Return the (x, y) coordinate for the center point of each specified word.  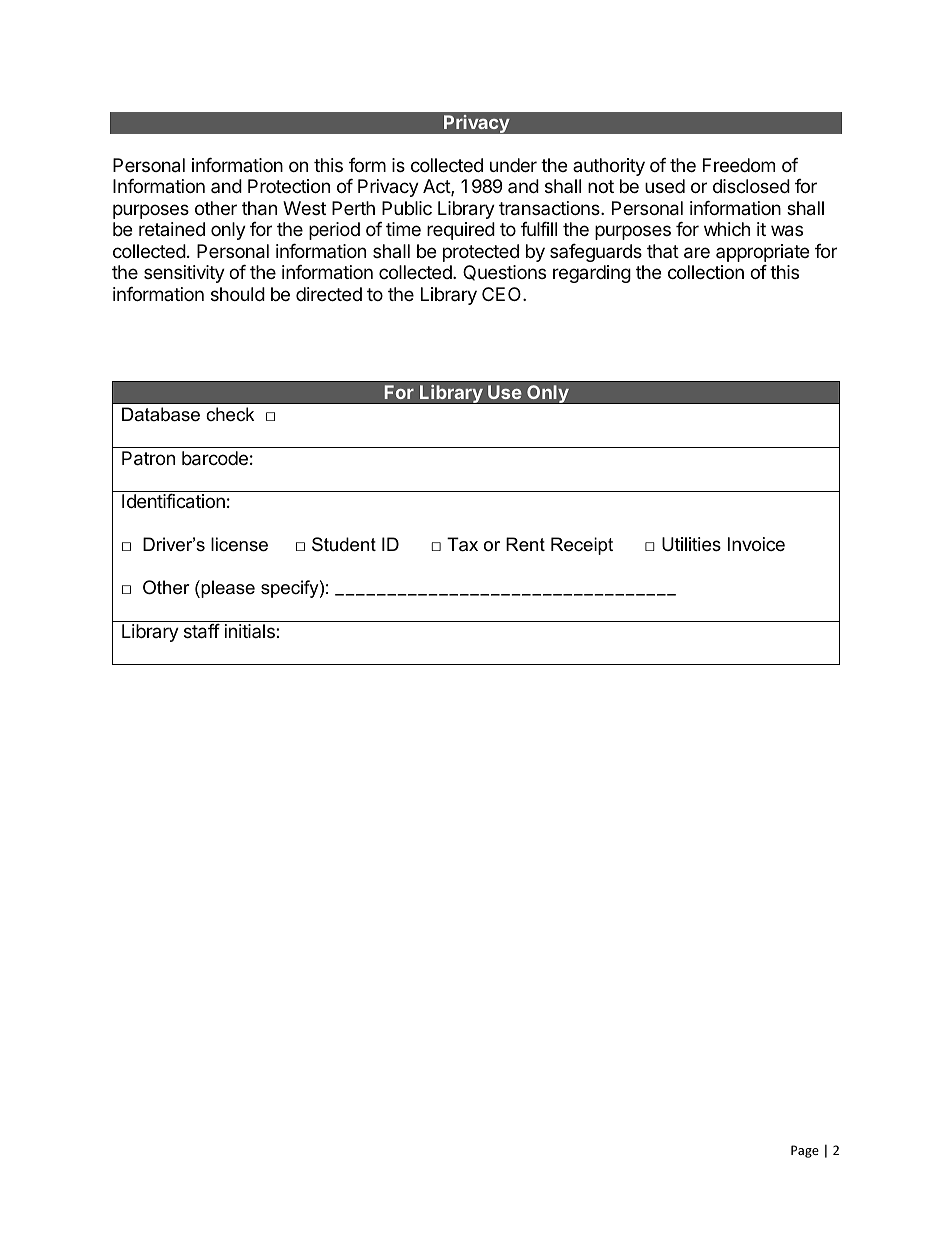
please (227, 589)
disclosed (751, 186)
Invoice (756, 544)
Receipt (582, 546)
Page (805, 1151)
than (259, 208)
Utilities (691, 544)
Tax (462, 544)
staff (202, 631)
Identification (173, 501)
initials (251, 631)
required (461, 231)
